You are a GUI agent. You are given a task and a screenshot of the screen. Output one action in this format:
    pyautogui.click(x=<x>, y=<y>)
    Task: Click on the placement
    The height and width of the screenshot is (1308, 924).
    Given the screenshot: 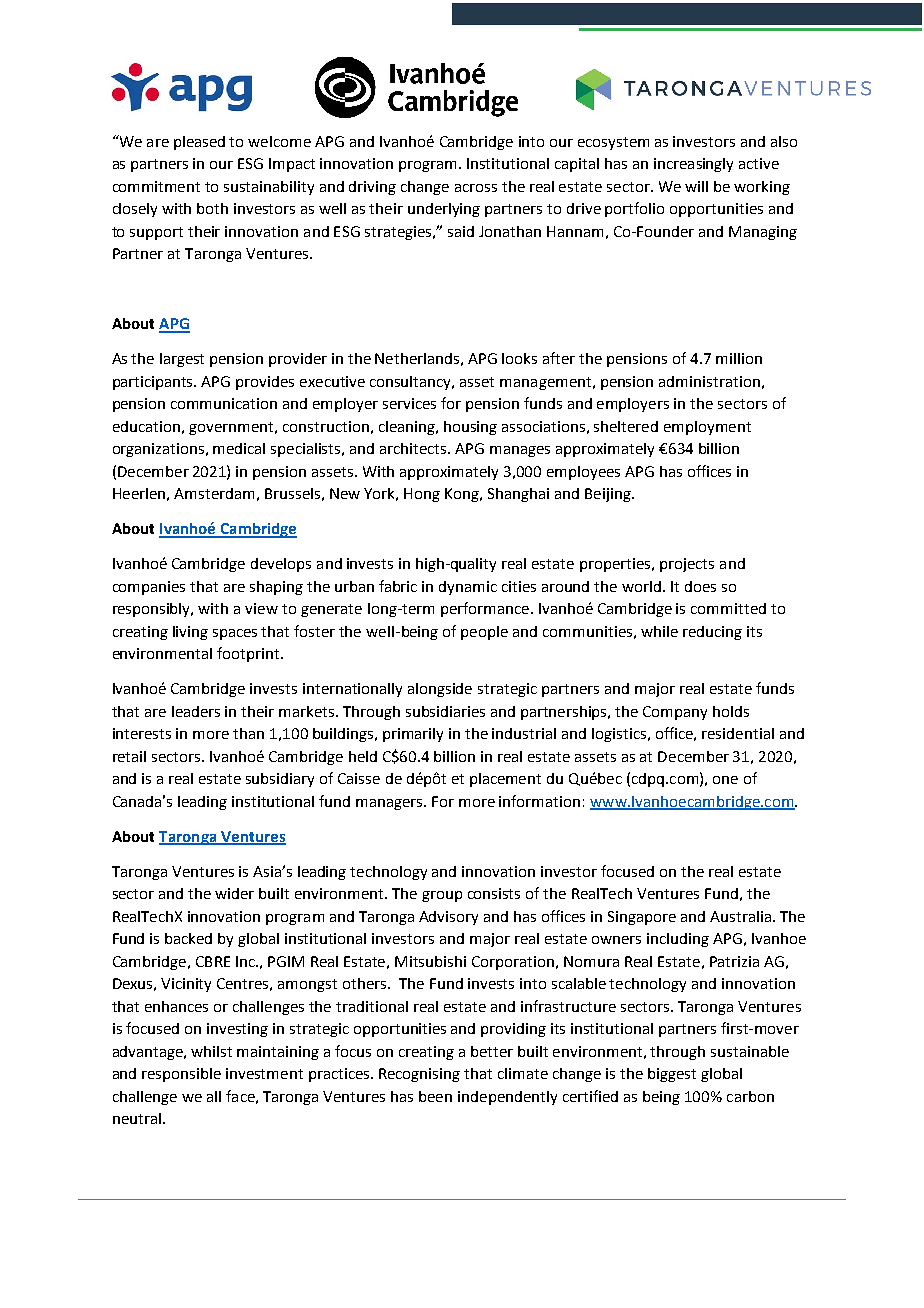 What is the action you would take?
    pyautogui.click(x=505, y=780)
